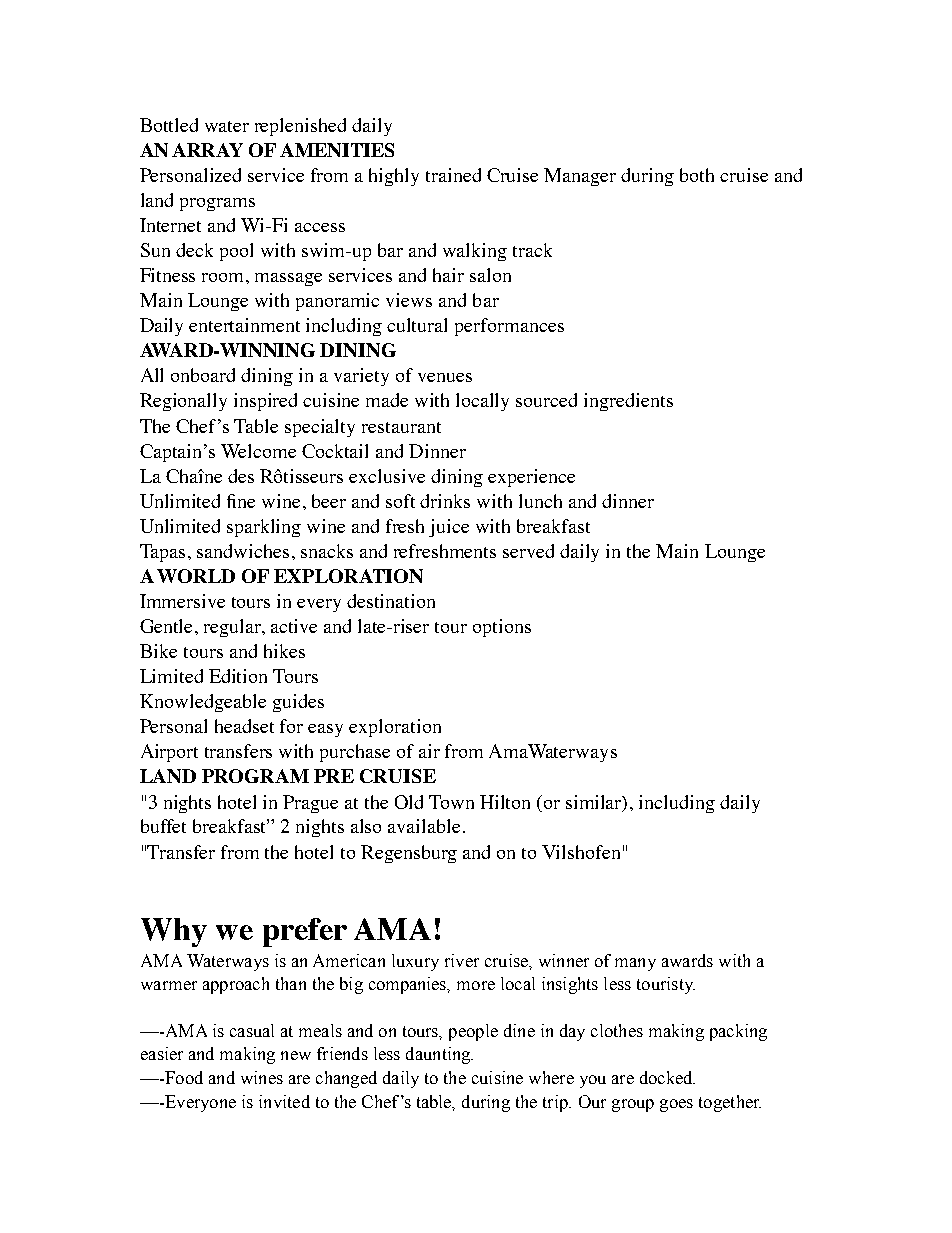 The width and height of the page is (952, 1233). Describe the element at coordinates (207, 150) in the page. I see `ARRAY` at that location.
